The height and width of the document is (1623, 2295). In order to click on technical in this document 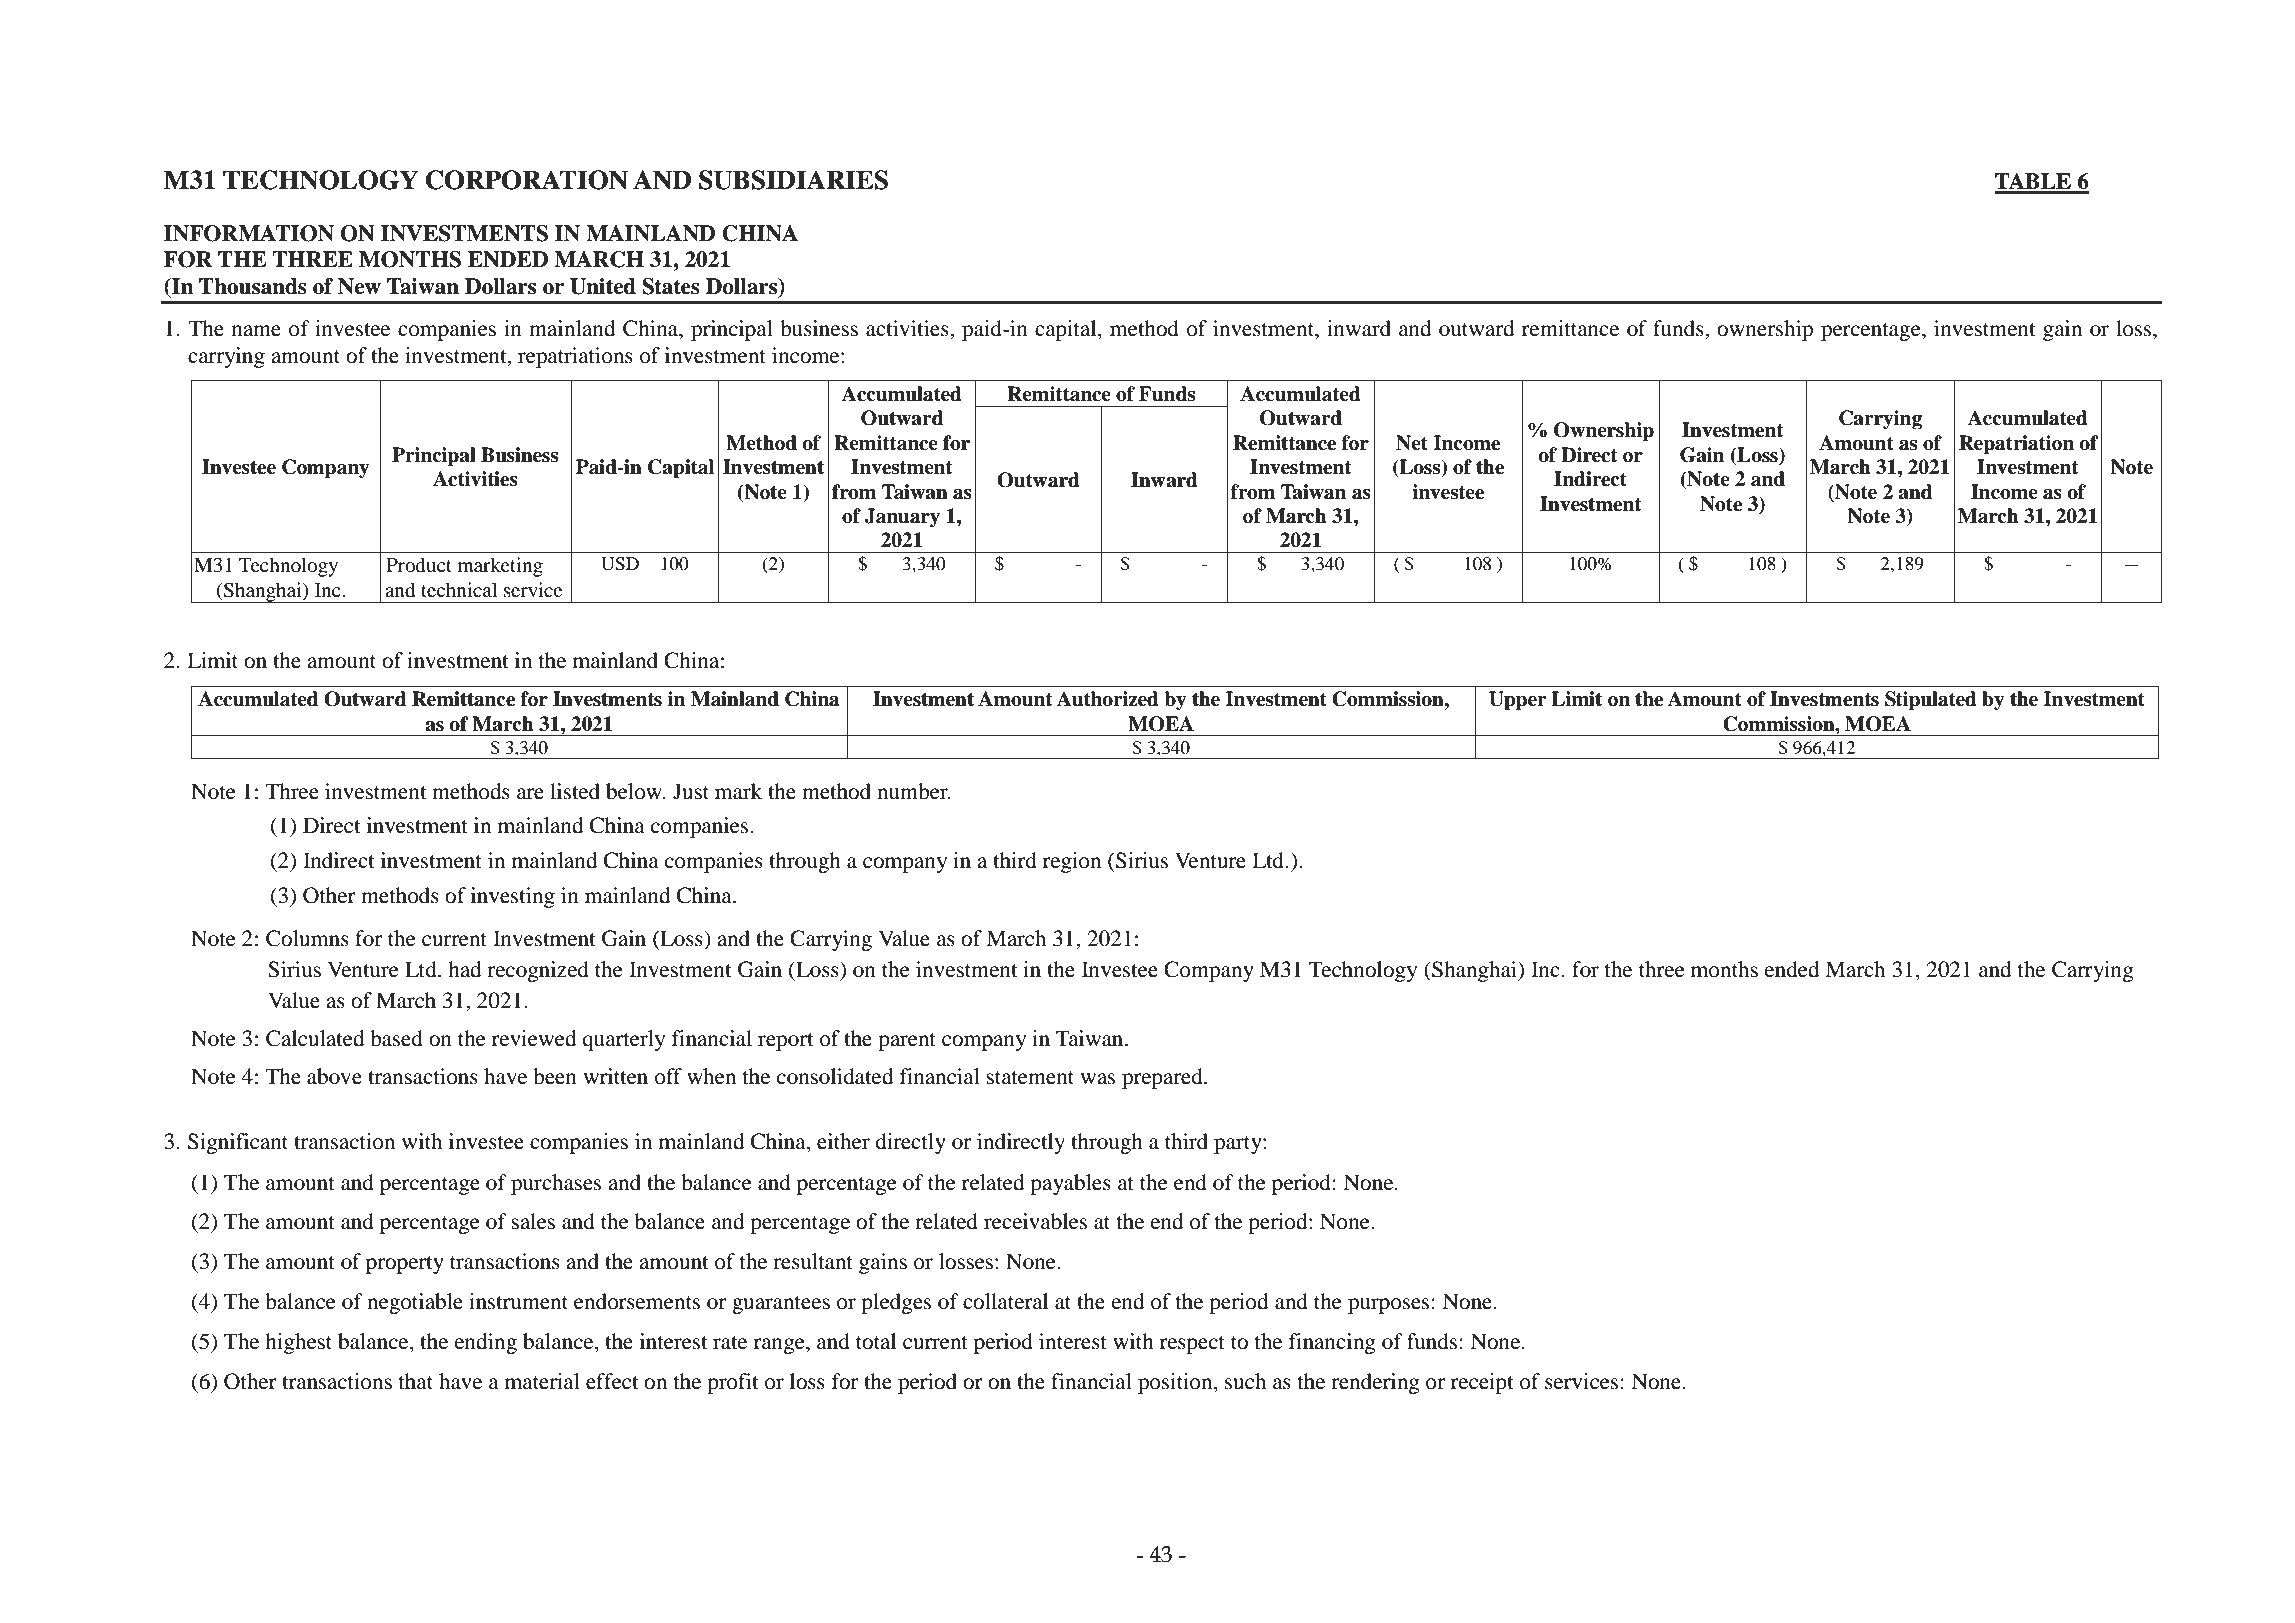, I will do `click(459, 589)`.
